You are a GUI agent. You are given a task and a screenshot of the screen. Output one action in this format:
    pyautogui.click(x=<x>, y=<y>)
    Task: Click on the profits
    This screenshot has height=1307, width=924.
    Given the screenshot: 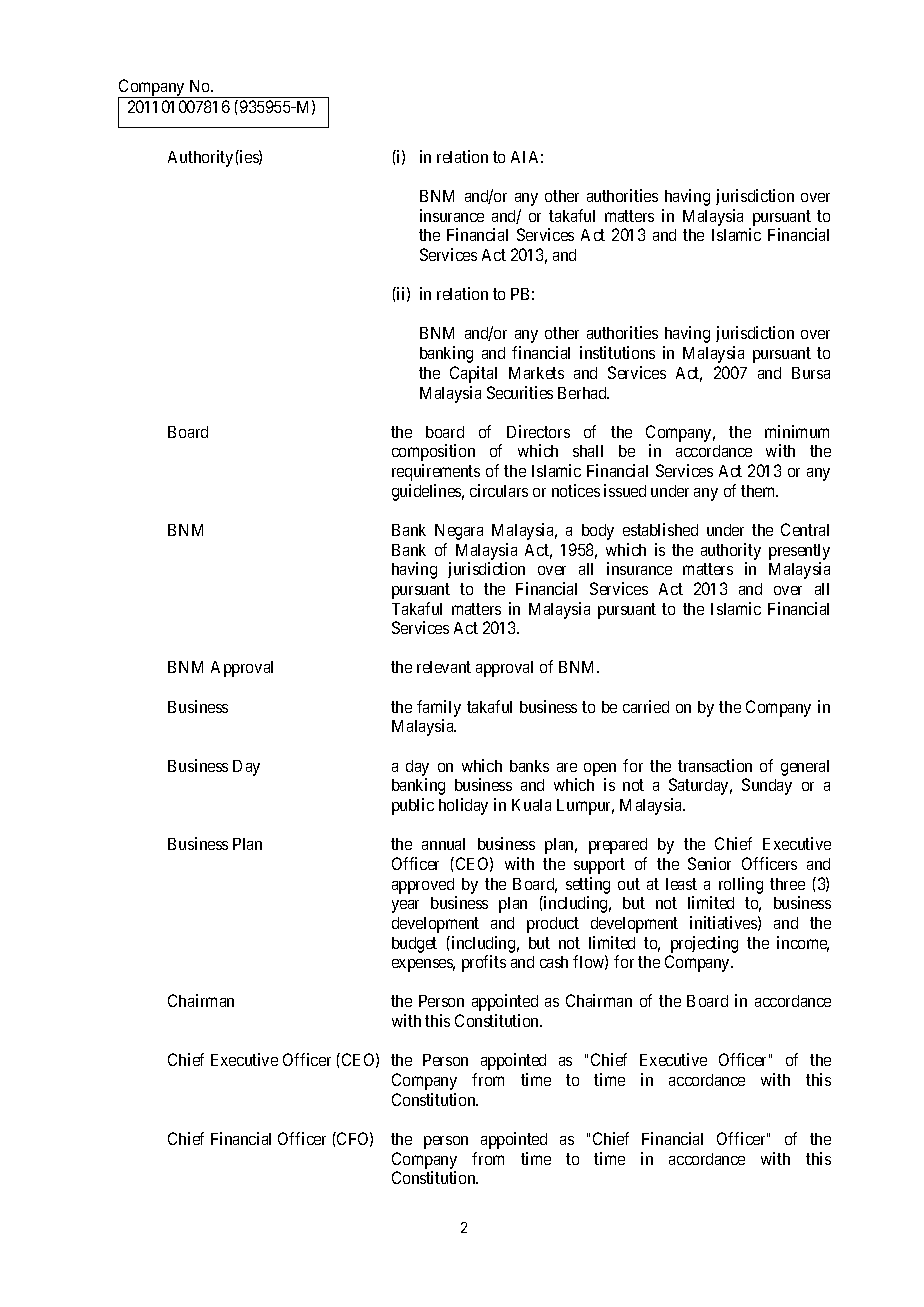 What is the action you would take?
    pyautogui.click(x=484, y=963)
